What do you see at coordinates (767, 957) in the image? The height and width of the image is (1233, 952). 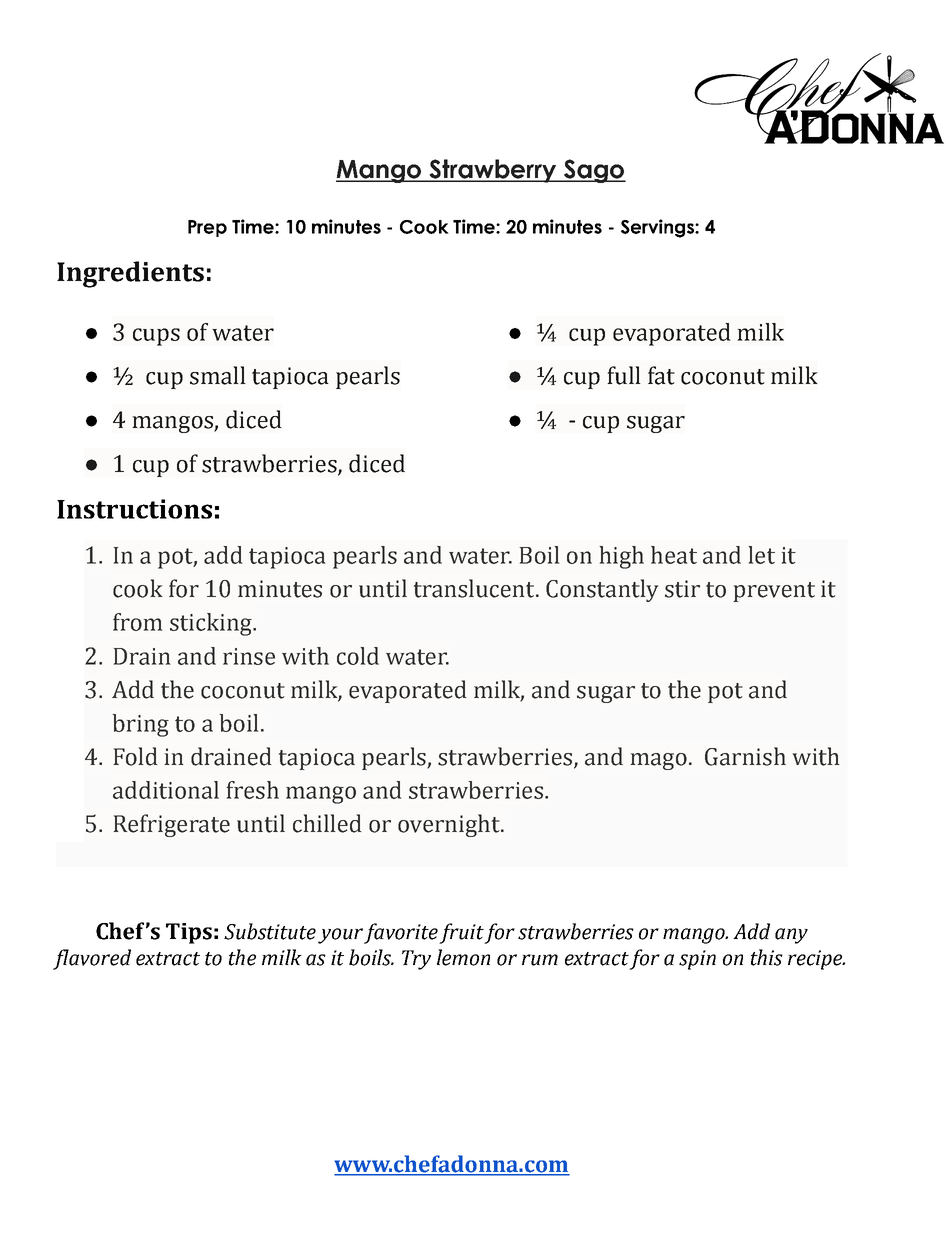 I see `this` at bounding box center [767, 957].
